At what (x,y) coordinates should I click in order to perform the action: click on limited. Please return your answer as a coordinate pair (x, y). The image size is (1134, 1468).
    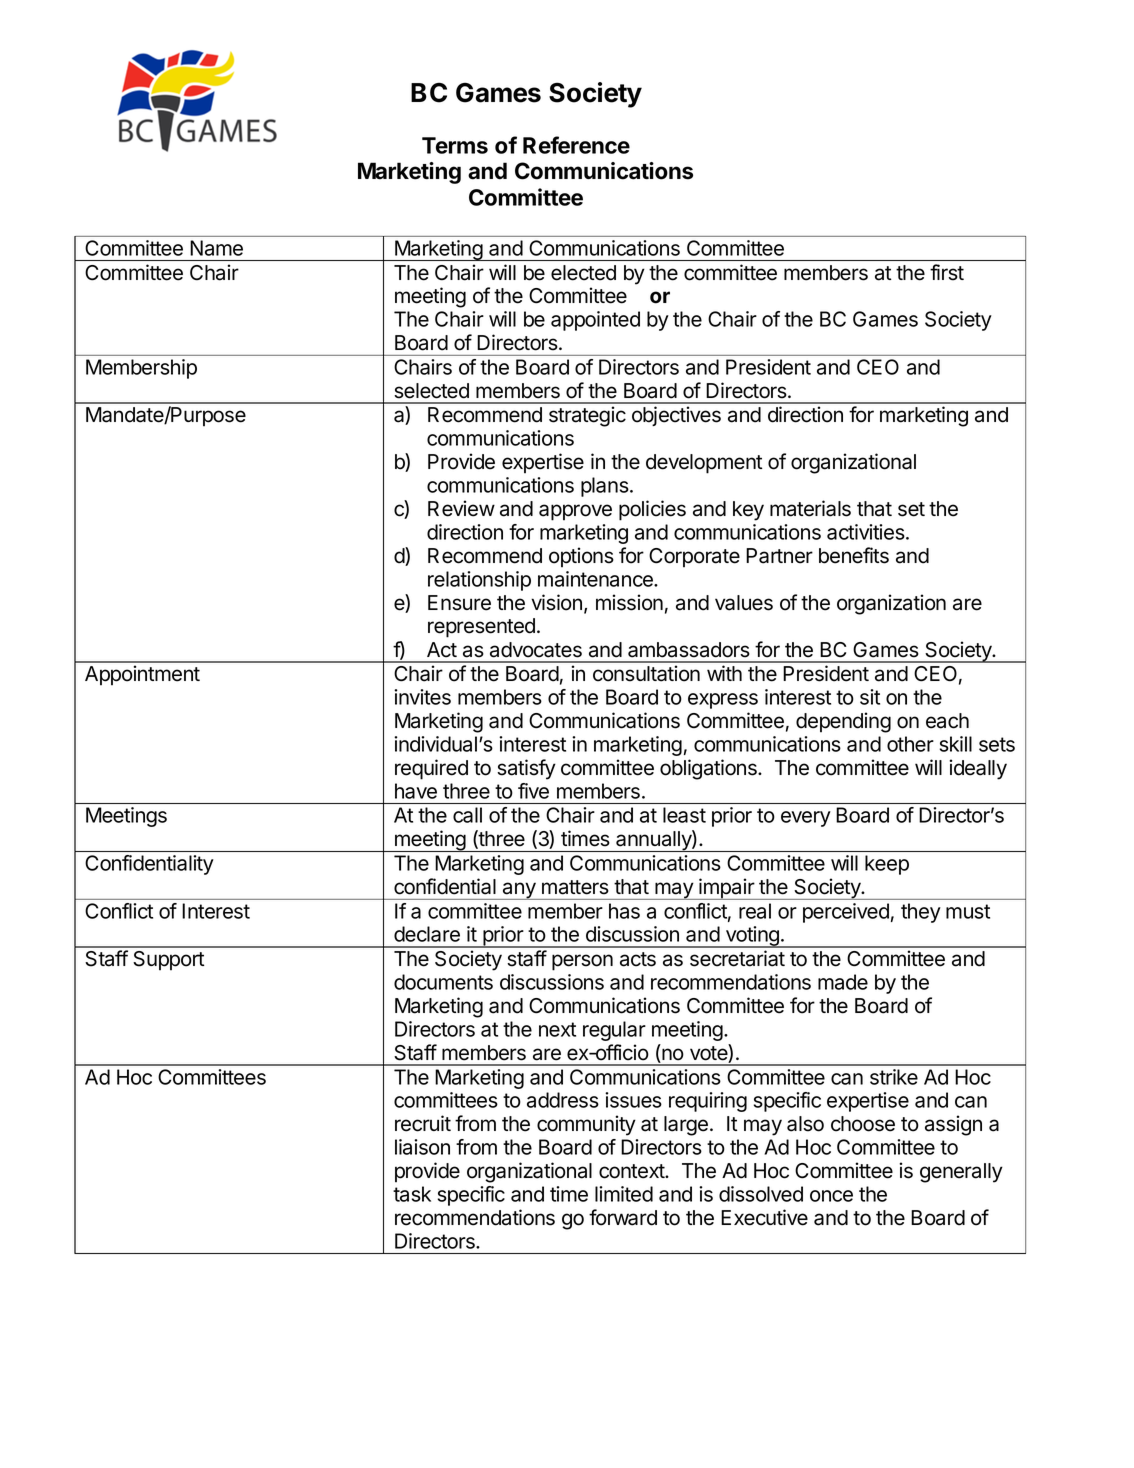
    Looking at the image, I should click on (624, 1194).
